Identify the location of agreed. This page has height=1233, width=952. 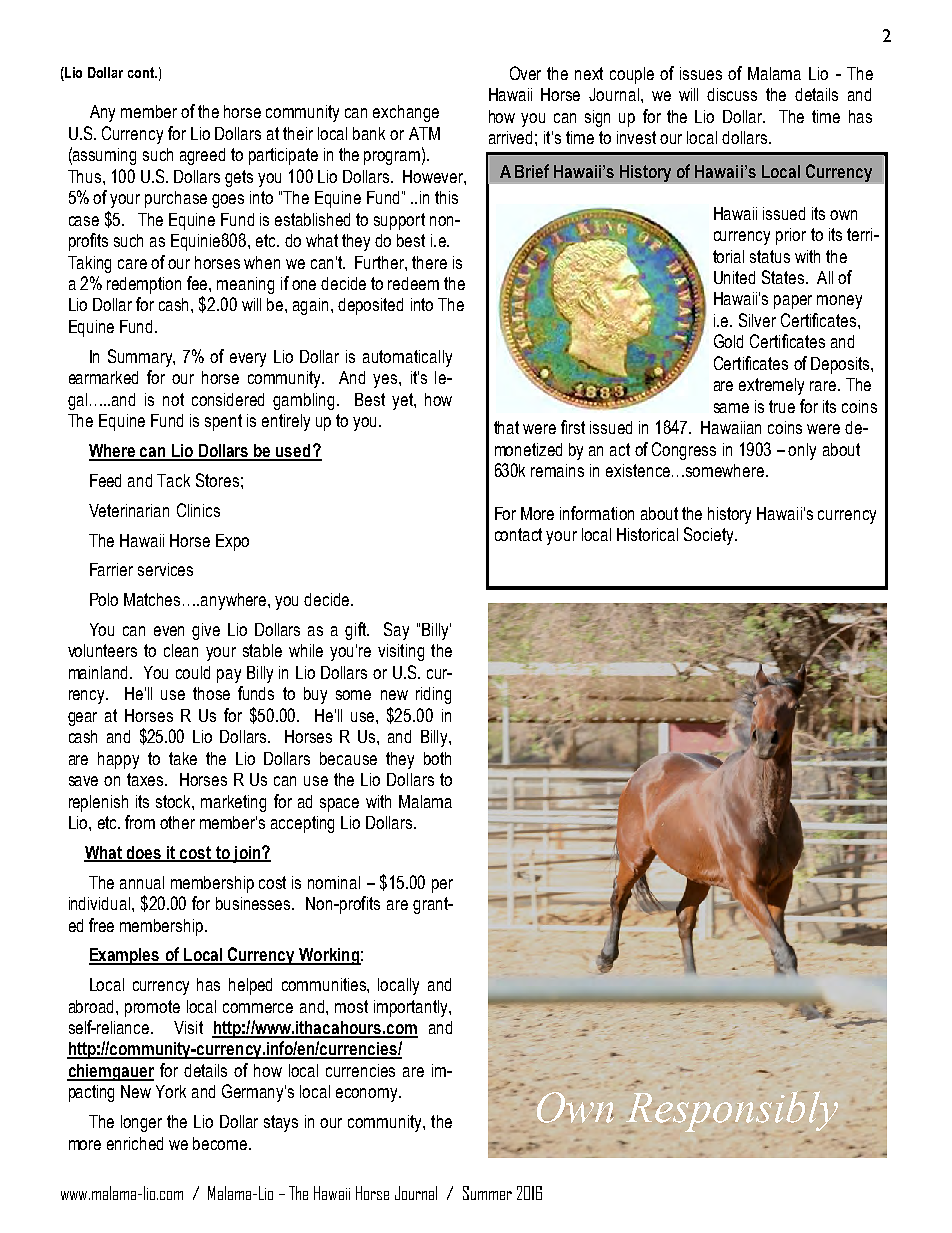
(202, 156).
